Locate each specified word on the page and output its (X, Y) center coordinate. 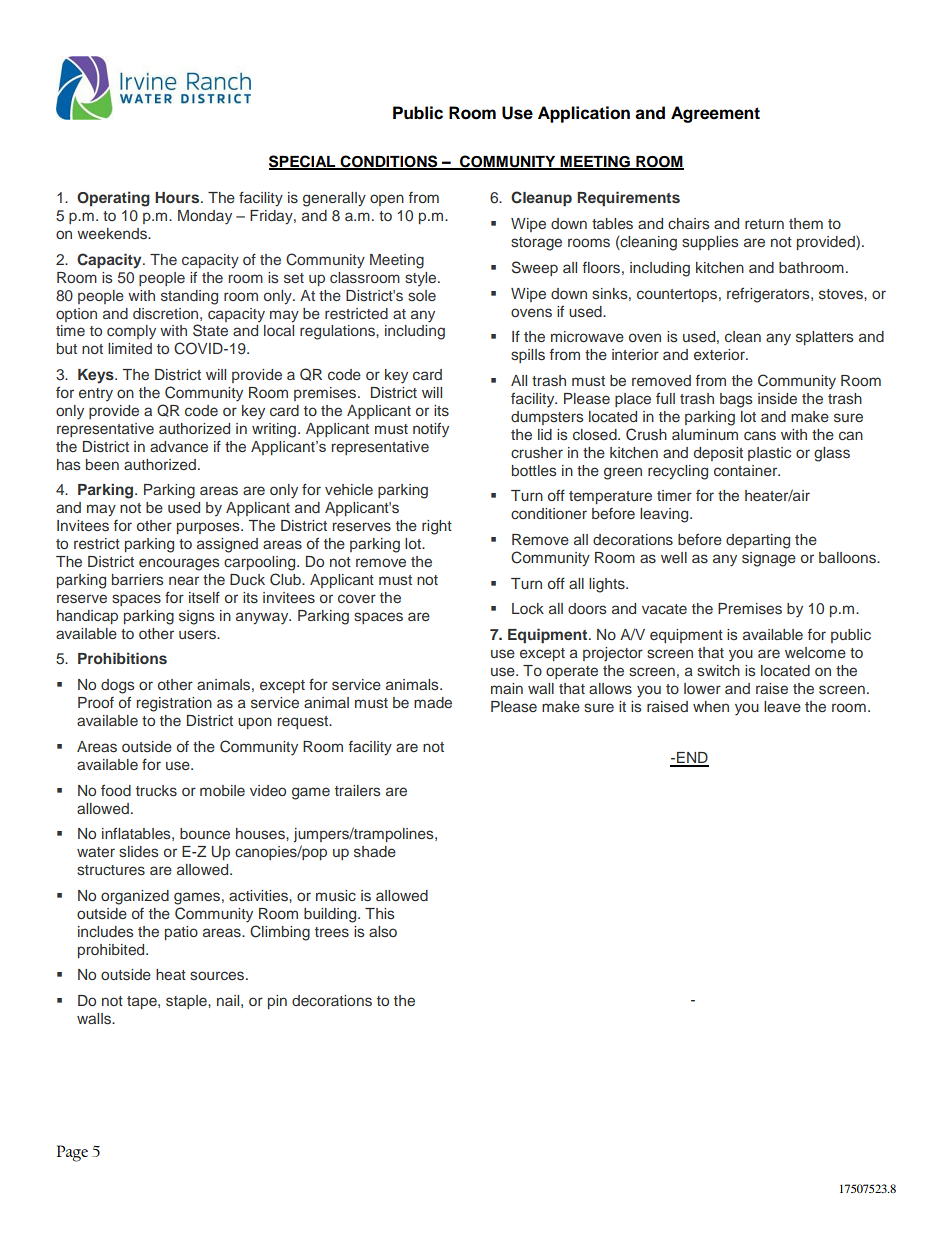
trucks (156, 790)
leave (782, 706)
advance (179, 446)
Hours (178, 197)
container (747, 470)
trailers (358, 790)
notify (431, 430)
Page (72, 1153)
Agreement (715, 114)
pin (277, 1002)
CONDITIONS (389, 162)
